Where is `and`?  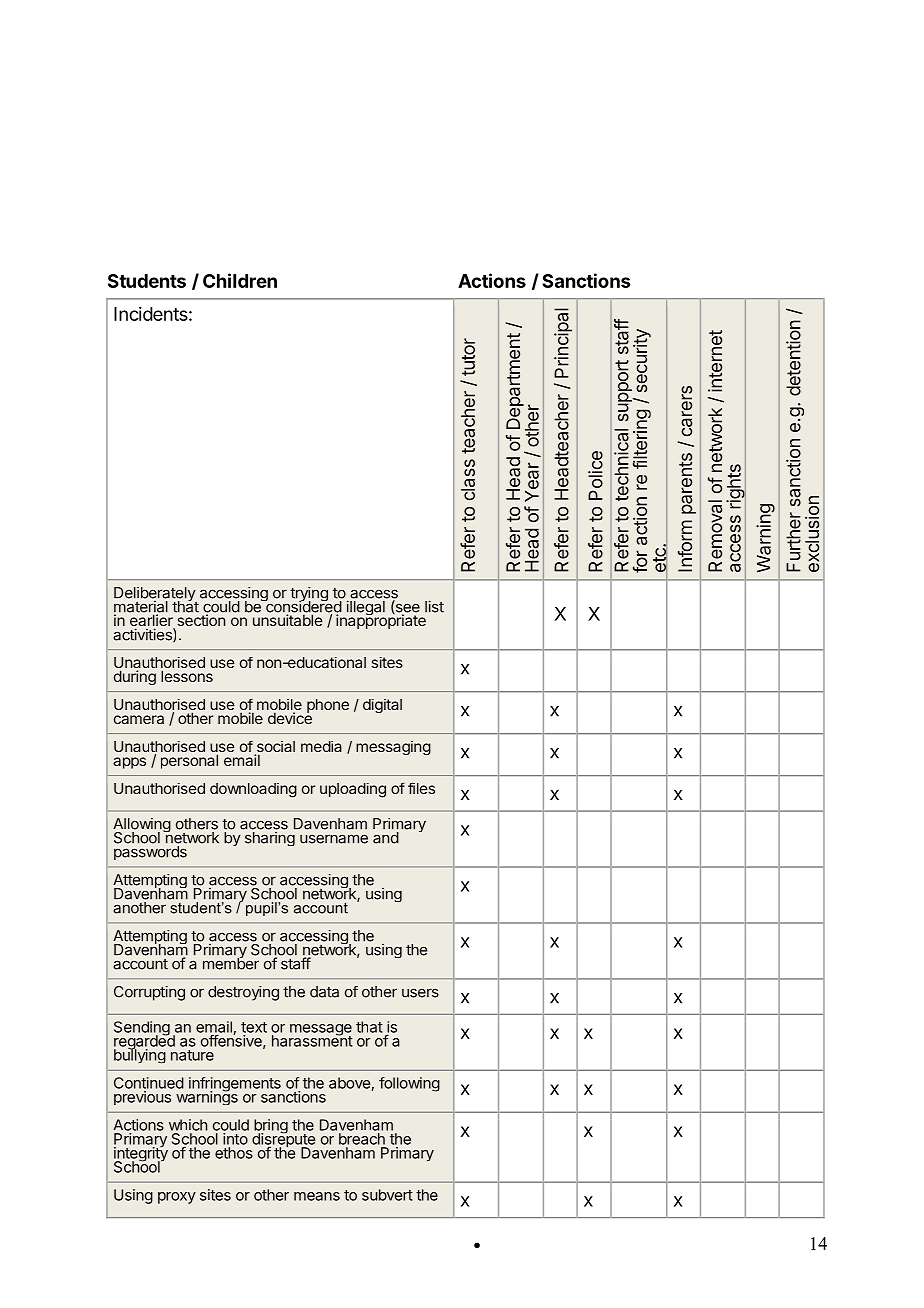
and is located at coordinates (386, 838).
